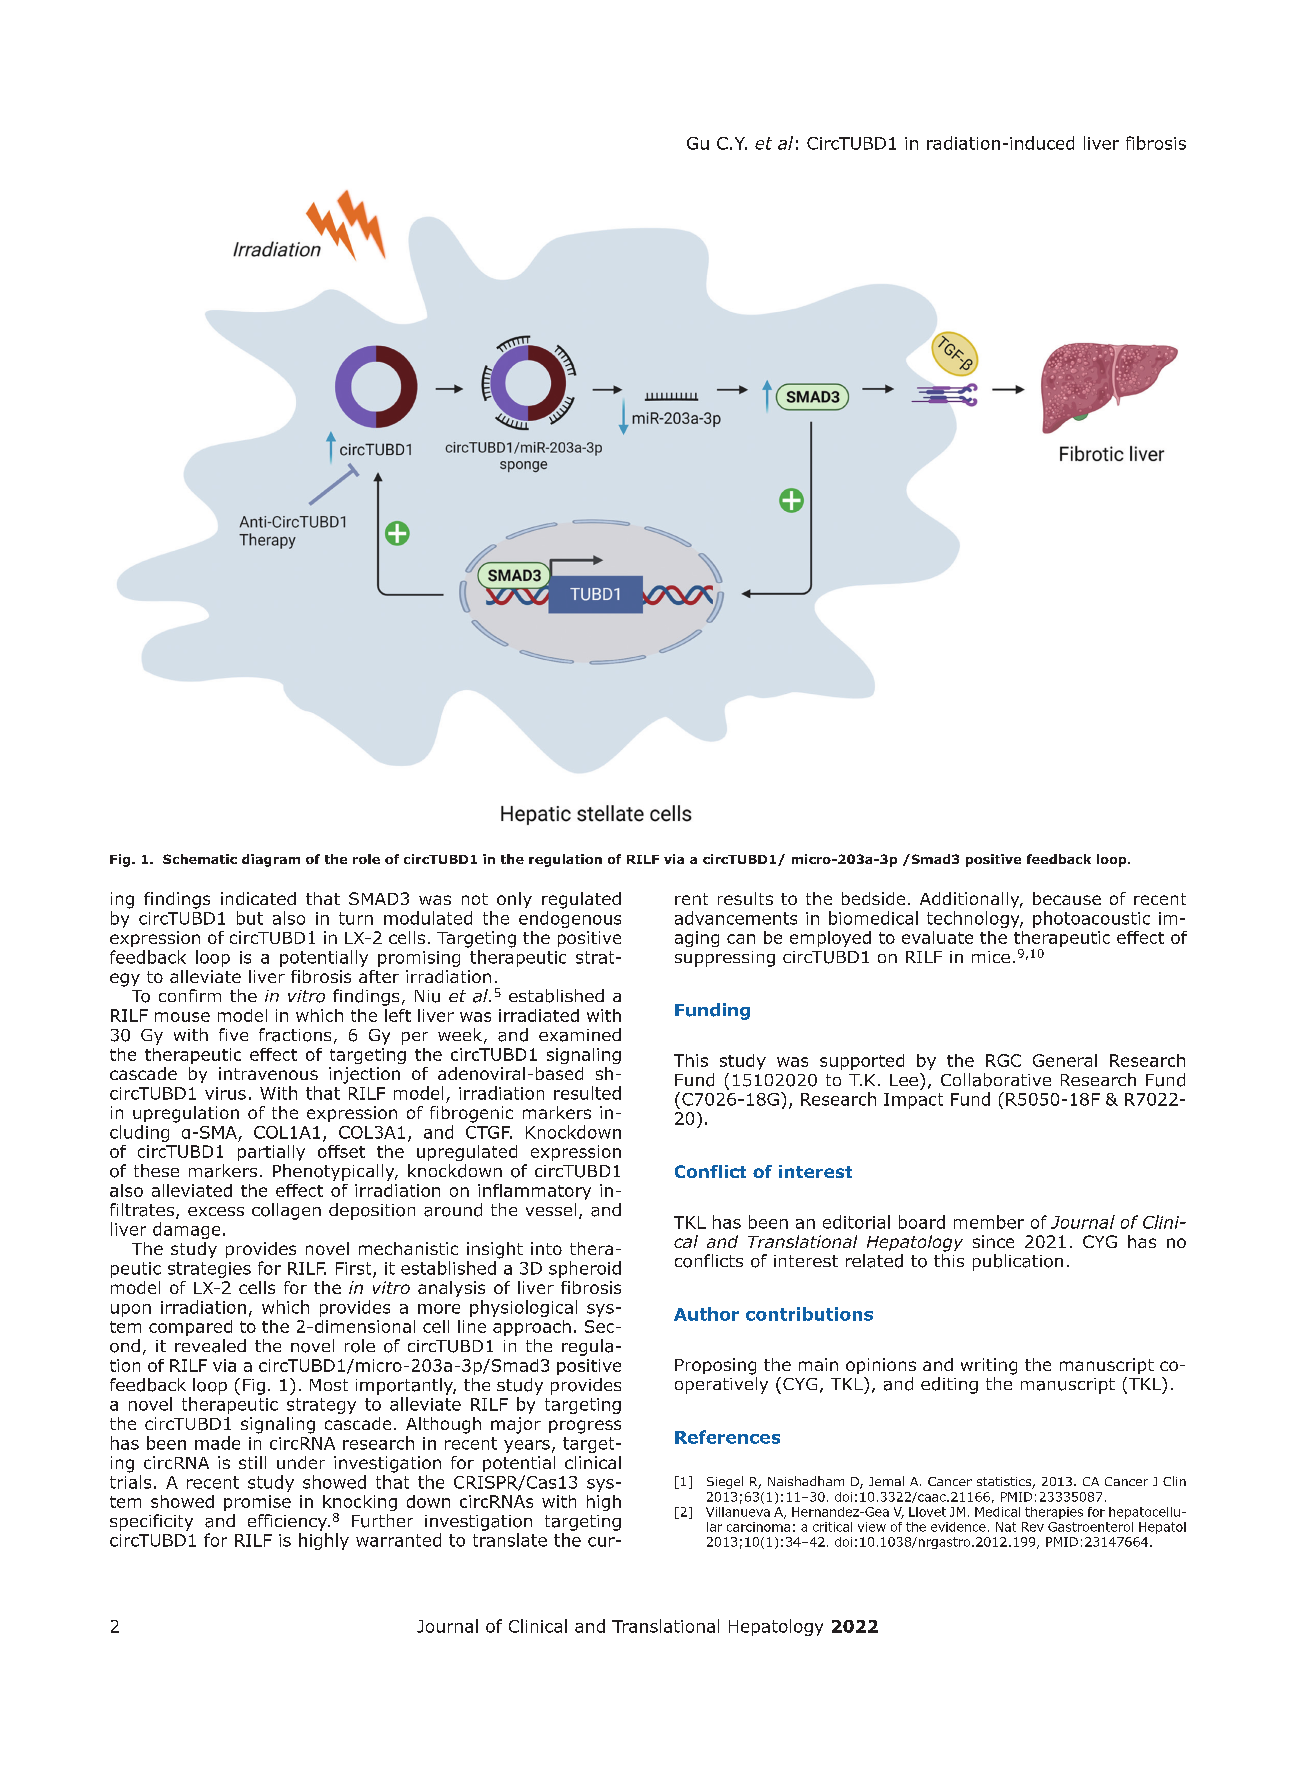 This document has width=1312, height=1768. What do you see at coordinates (257, 1503) in the document?
I see `promise` at bounding box center [257, 1503].
